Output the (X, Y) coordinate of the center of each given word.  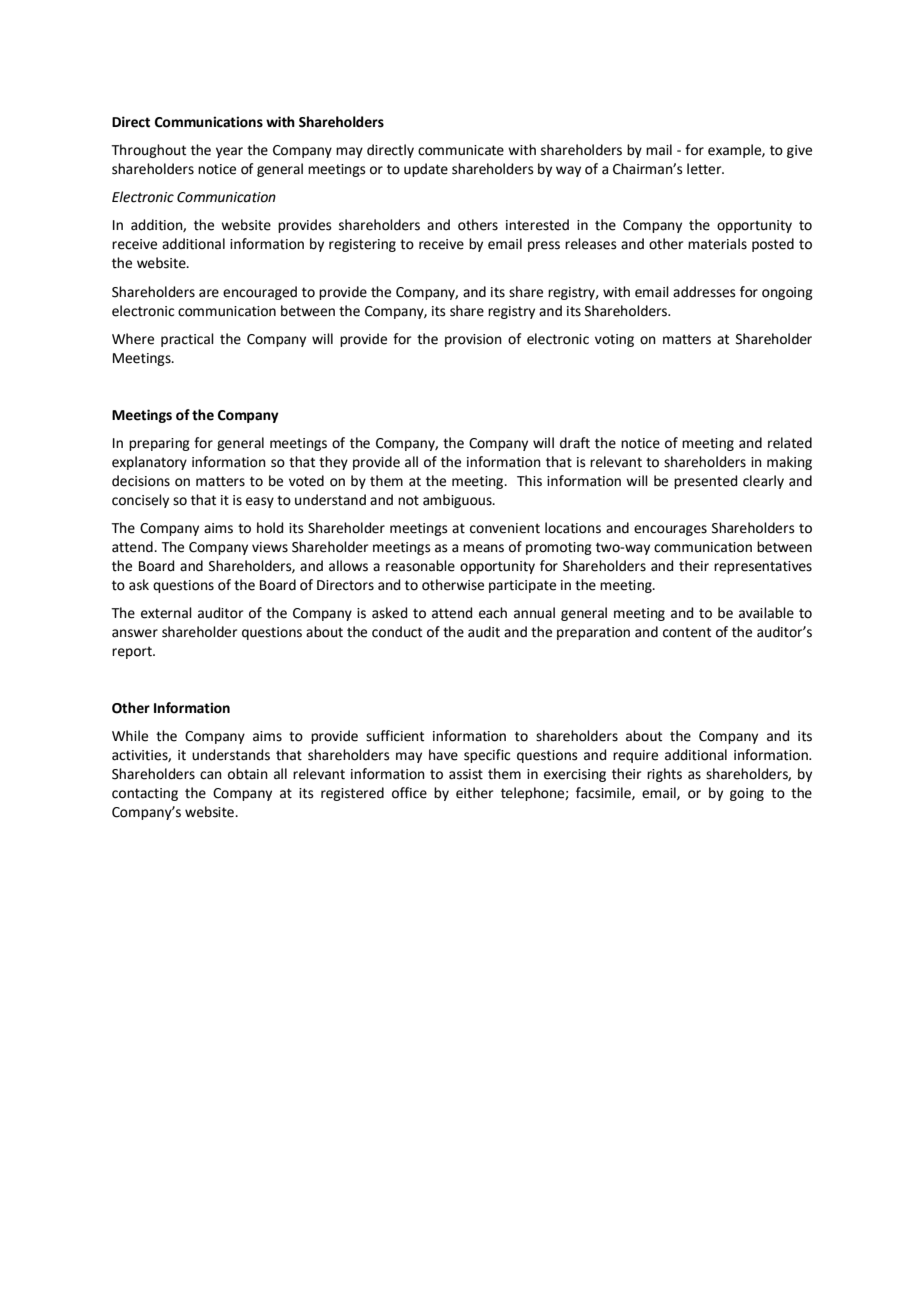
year (229, 152)
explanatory (149, 463)
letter (705, 169)
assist (466, 774)
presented (705, 482)
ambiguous (458, 501)
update (426, 170)
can (211, 775)
